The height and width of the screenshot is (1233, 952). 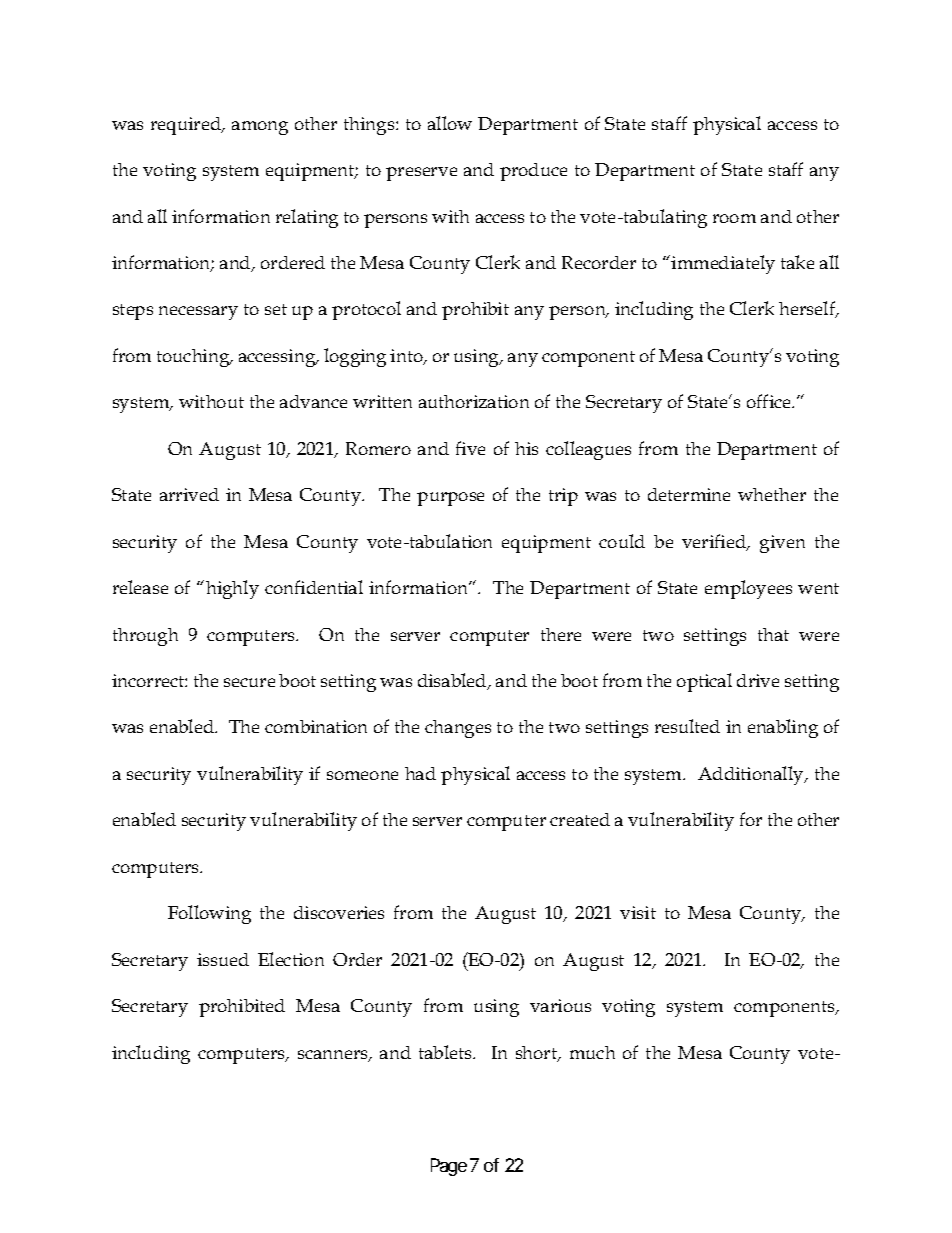 What do you see at coordinates (752, 775) in the screenshot?
I see `Additionally` at bounding box center [752, 775].
